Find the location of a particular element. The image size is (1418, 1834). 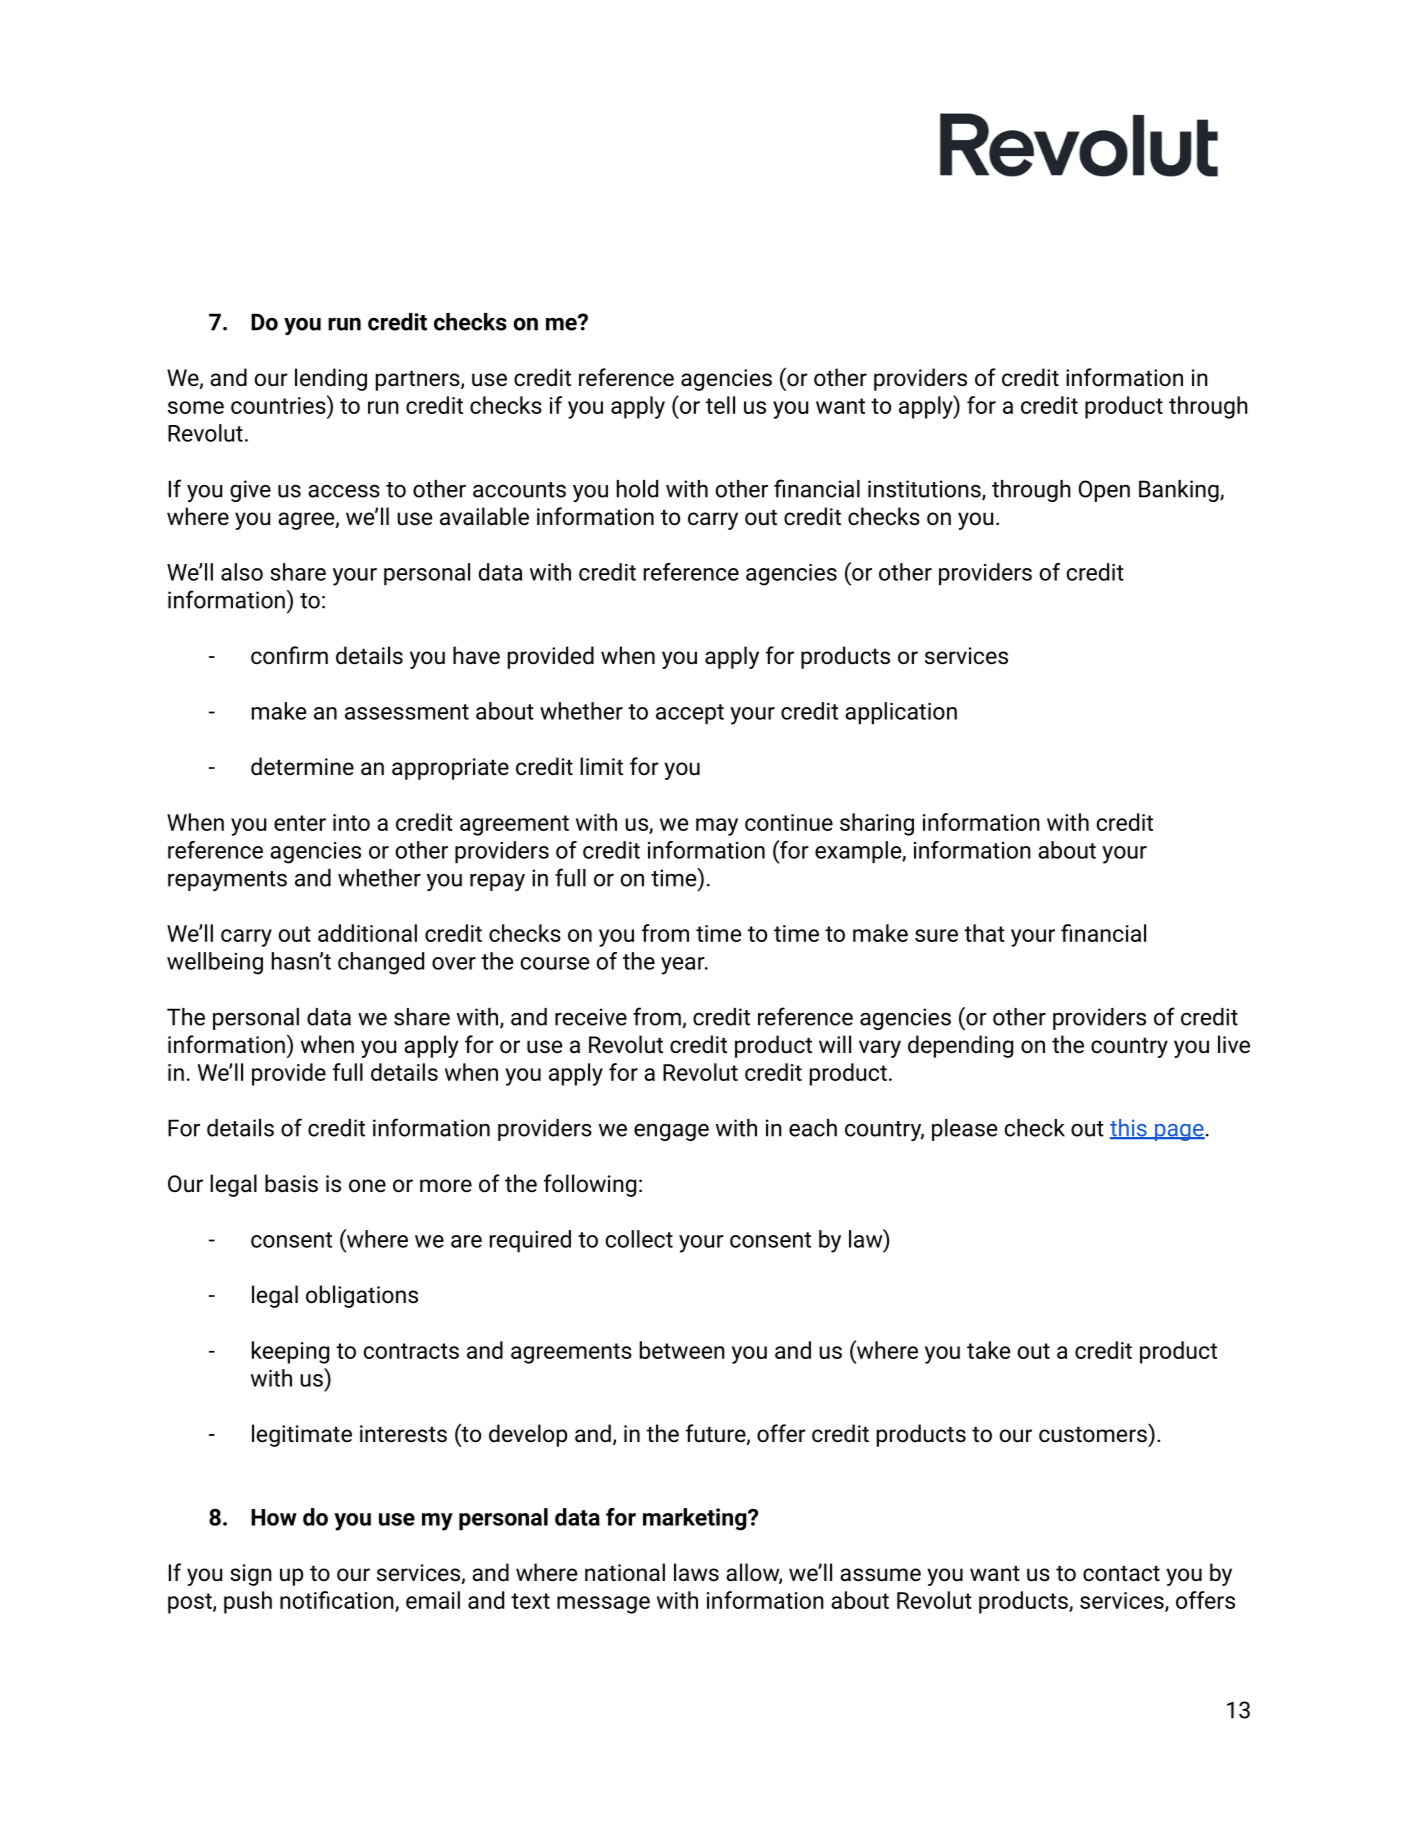

changed is located at coordinates (381, 963).
